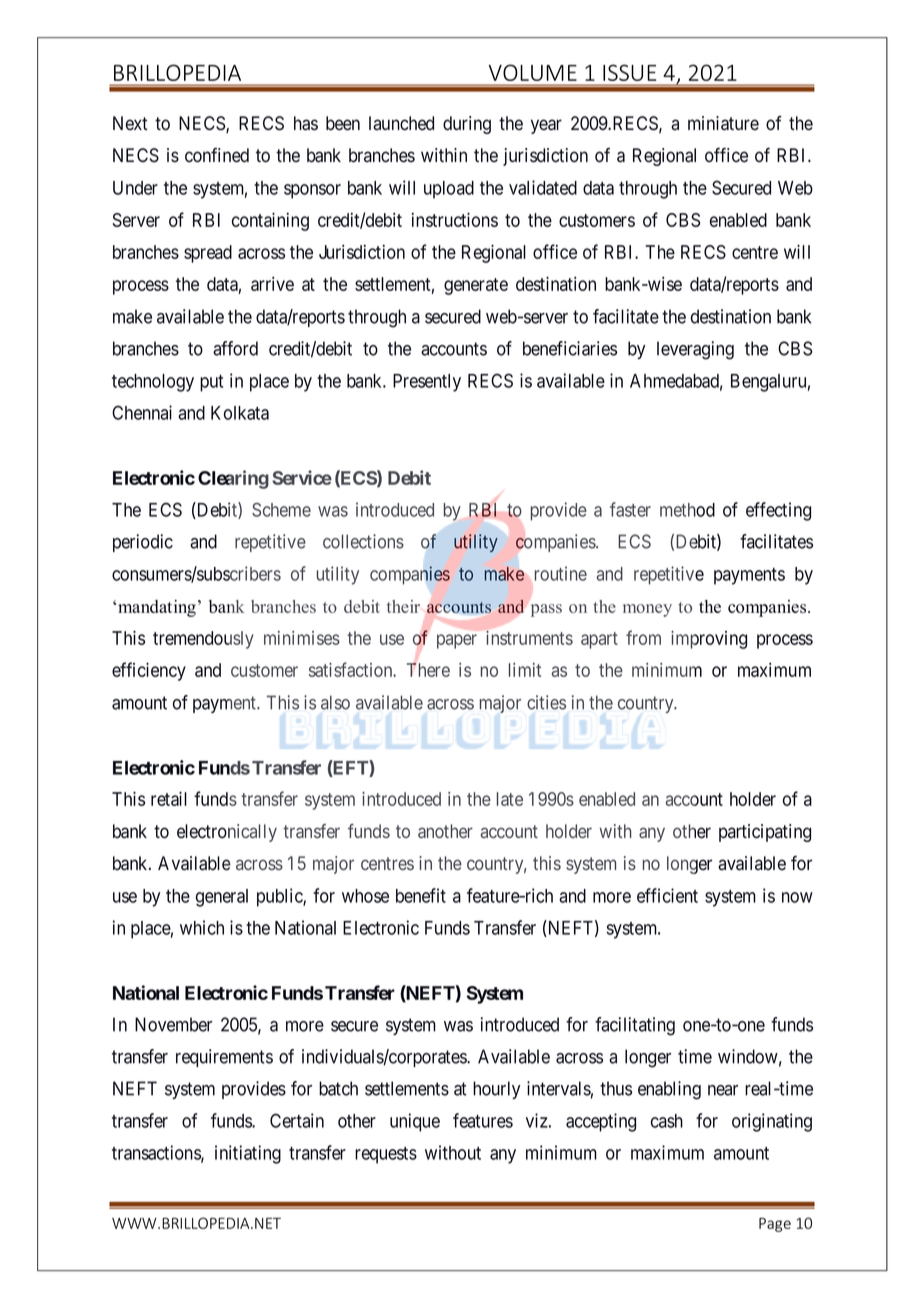  Describe the element at coordinates (203, 640) in the screenshot. I see `tremendously` at that location.
